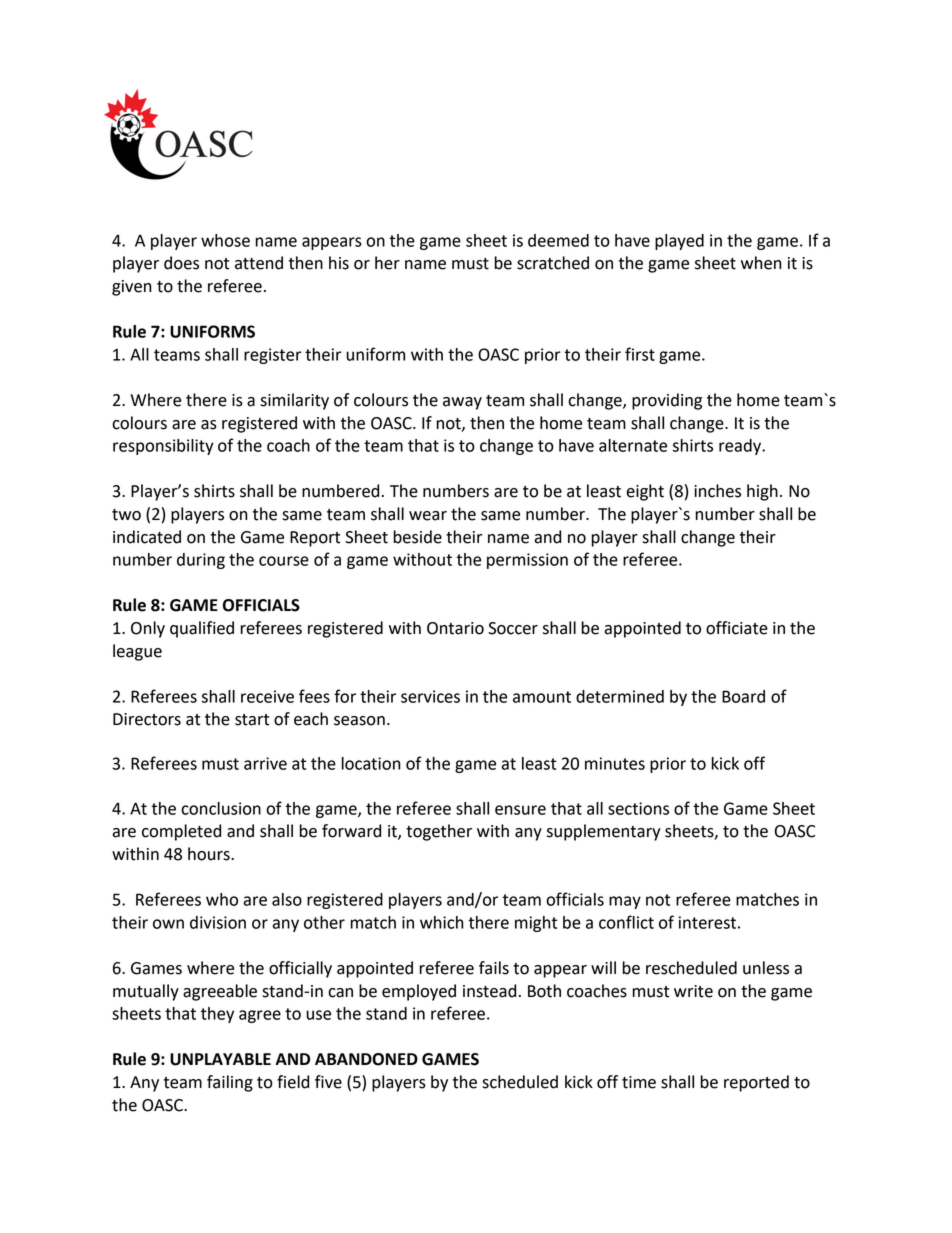  I want to click on played, so click(679, 242).
